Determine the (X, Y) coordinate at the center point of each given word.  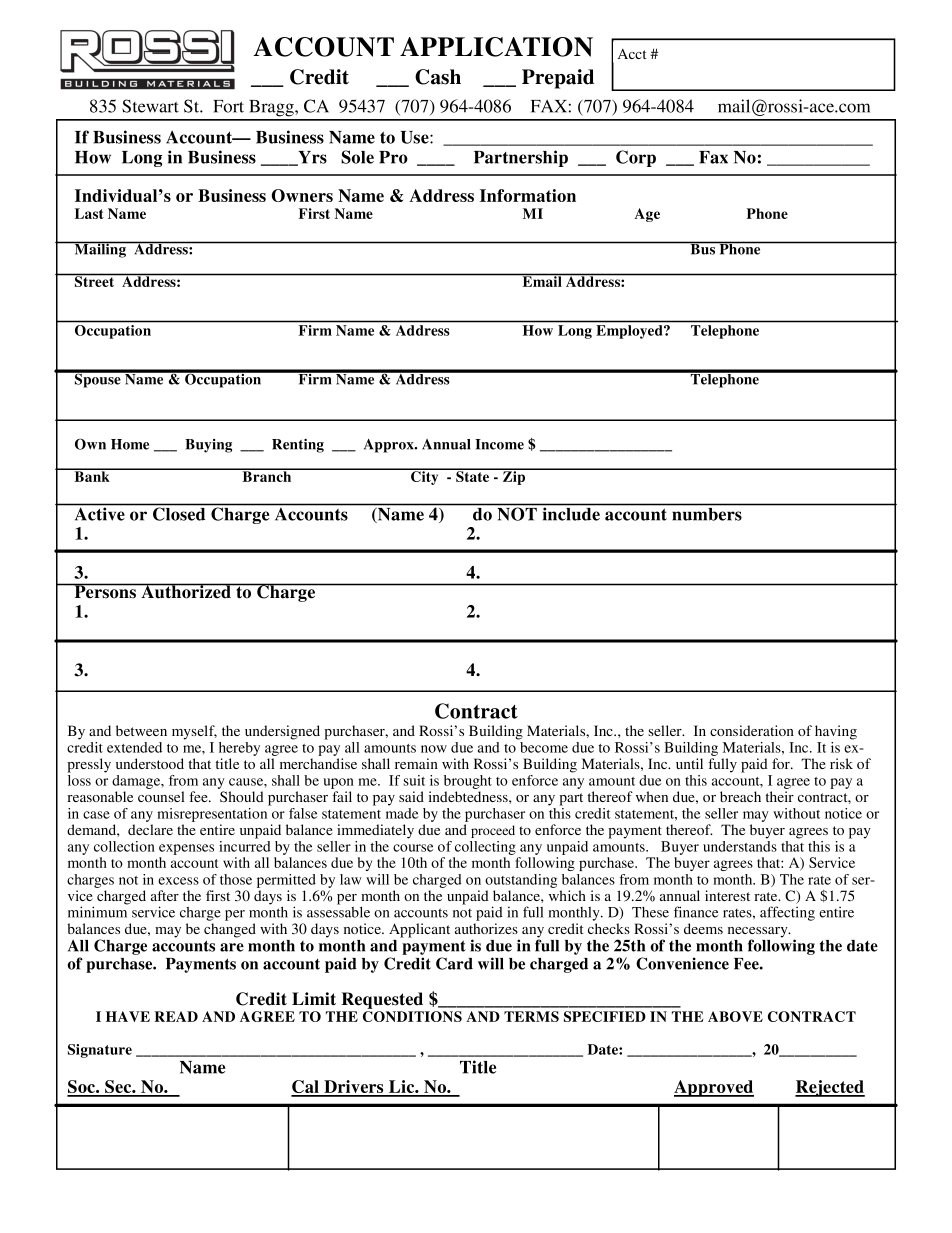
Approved (714, 1088)
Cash (438, 77)
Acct (632, 53)
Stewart (150, 106)
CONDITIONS (412, 1016)
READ (176, 1016)
